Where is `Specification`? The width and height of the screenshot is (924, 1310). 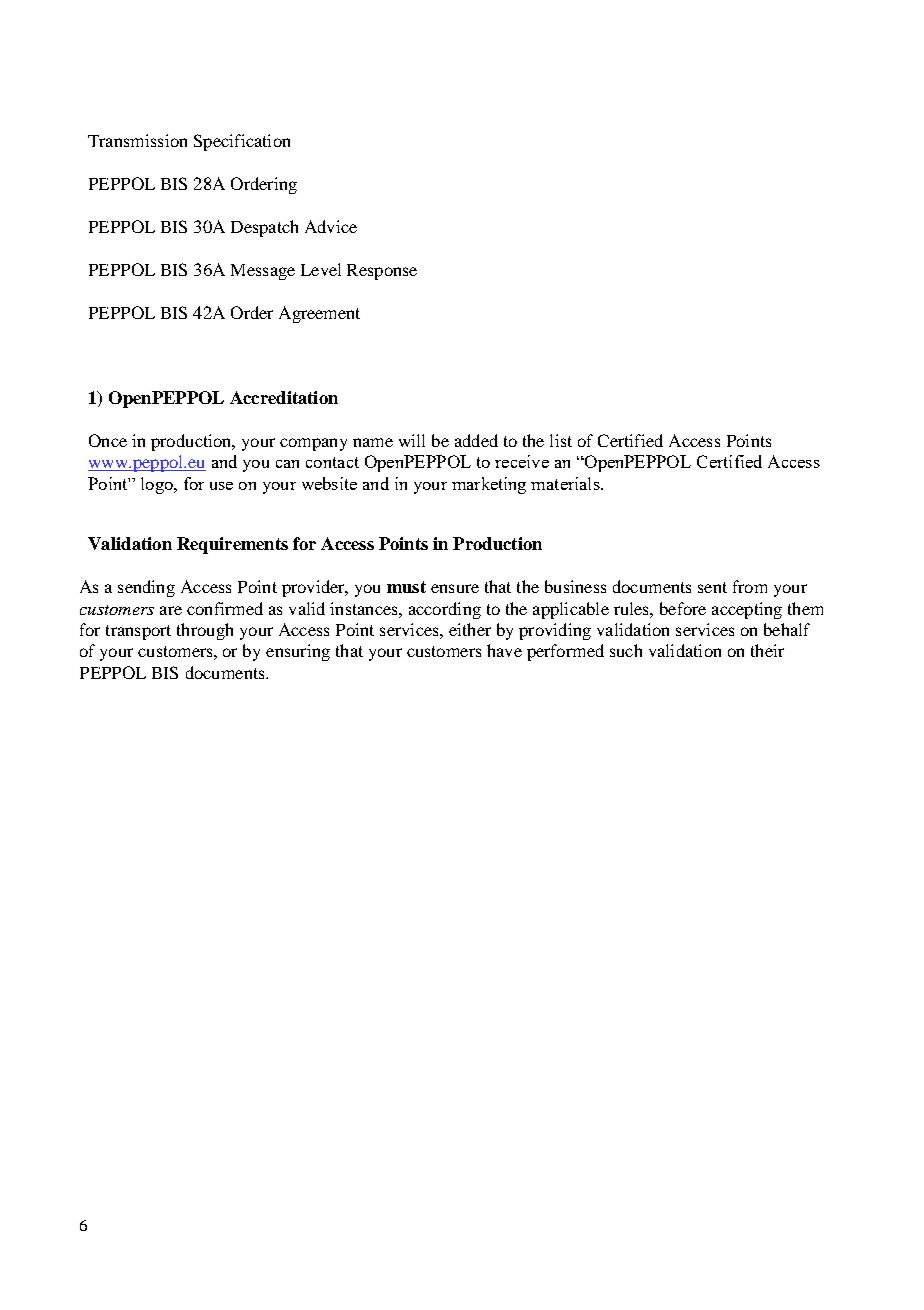
Specification is located at coordinates (242, 142).
